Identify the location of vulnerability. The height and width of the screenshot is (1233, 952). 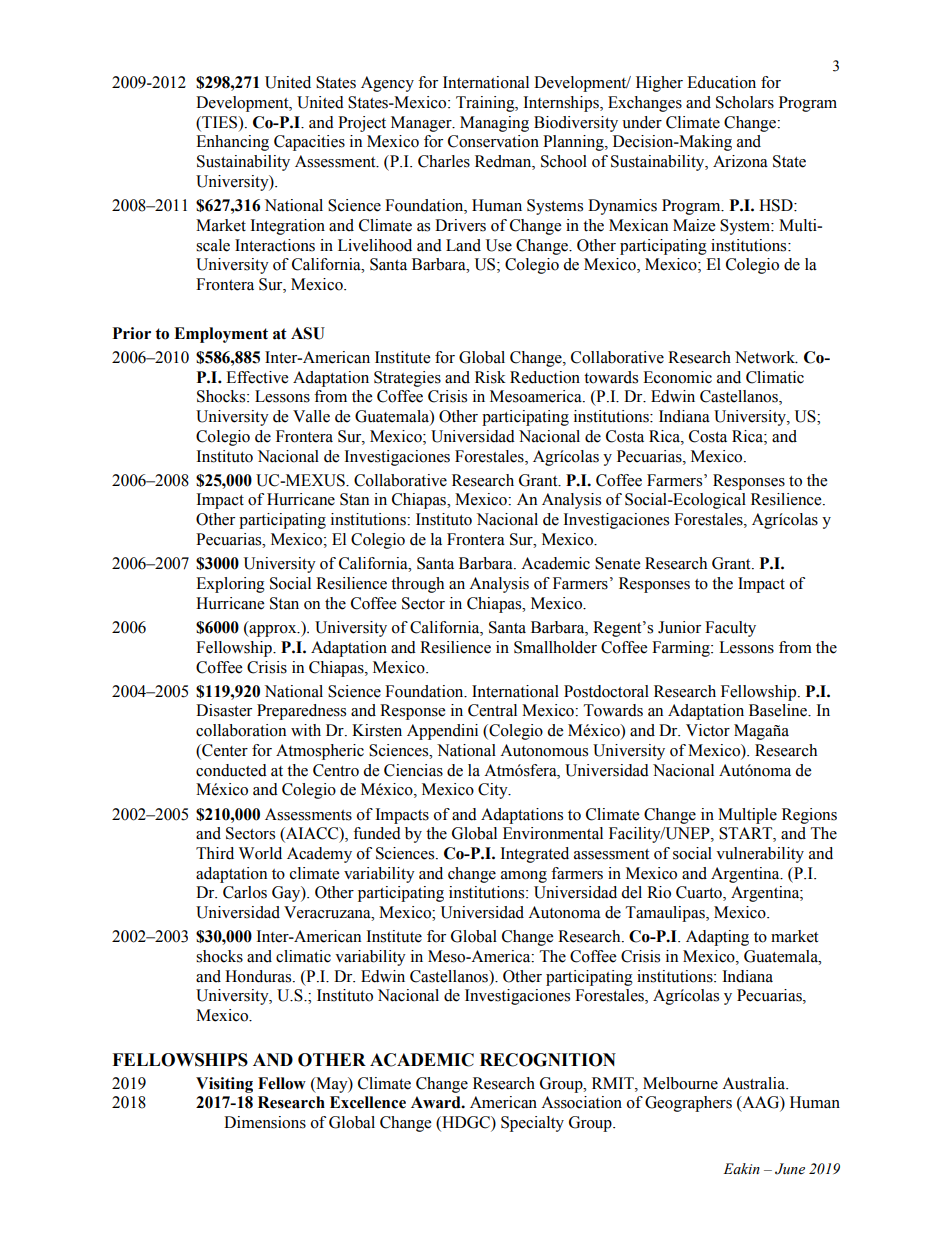
(760, 855).
